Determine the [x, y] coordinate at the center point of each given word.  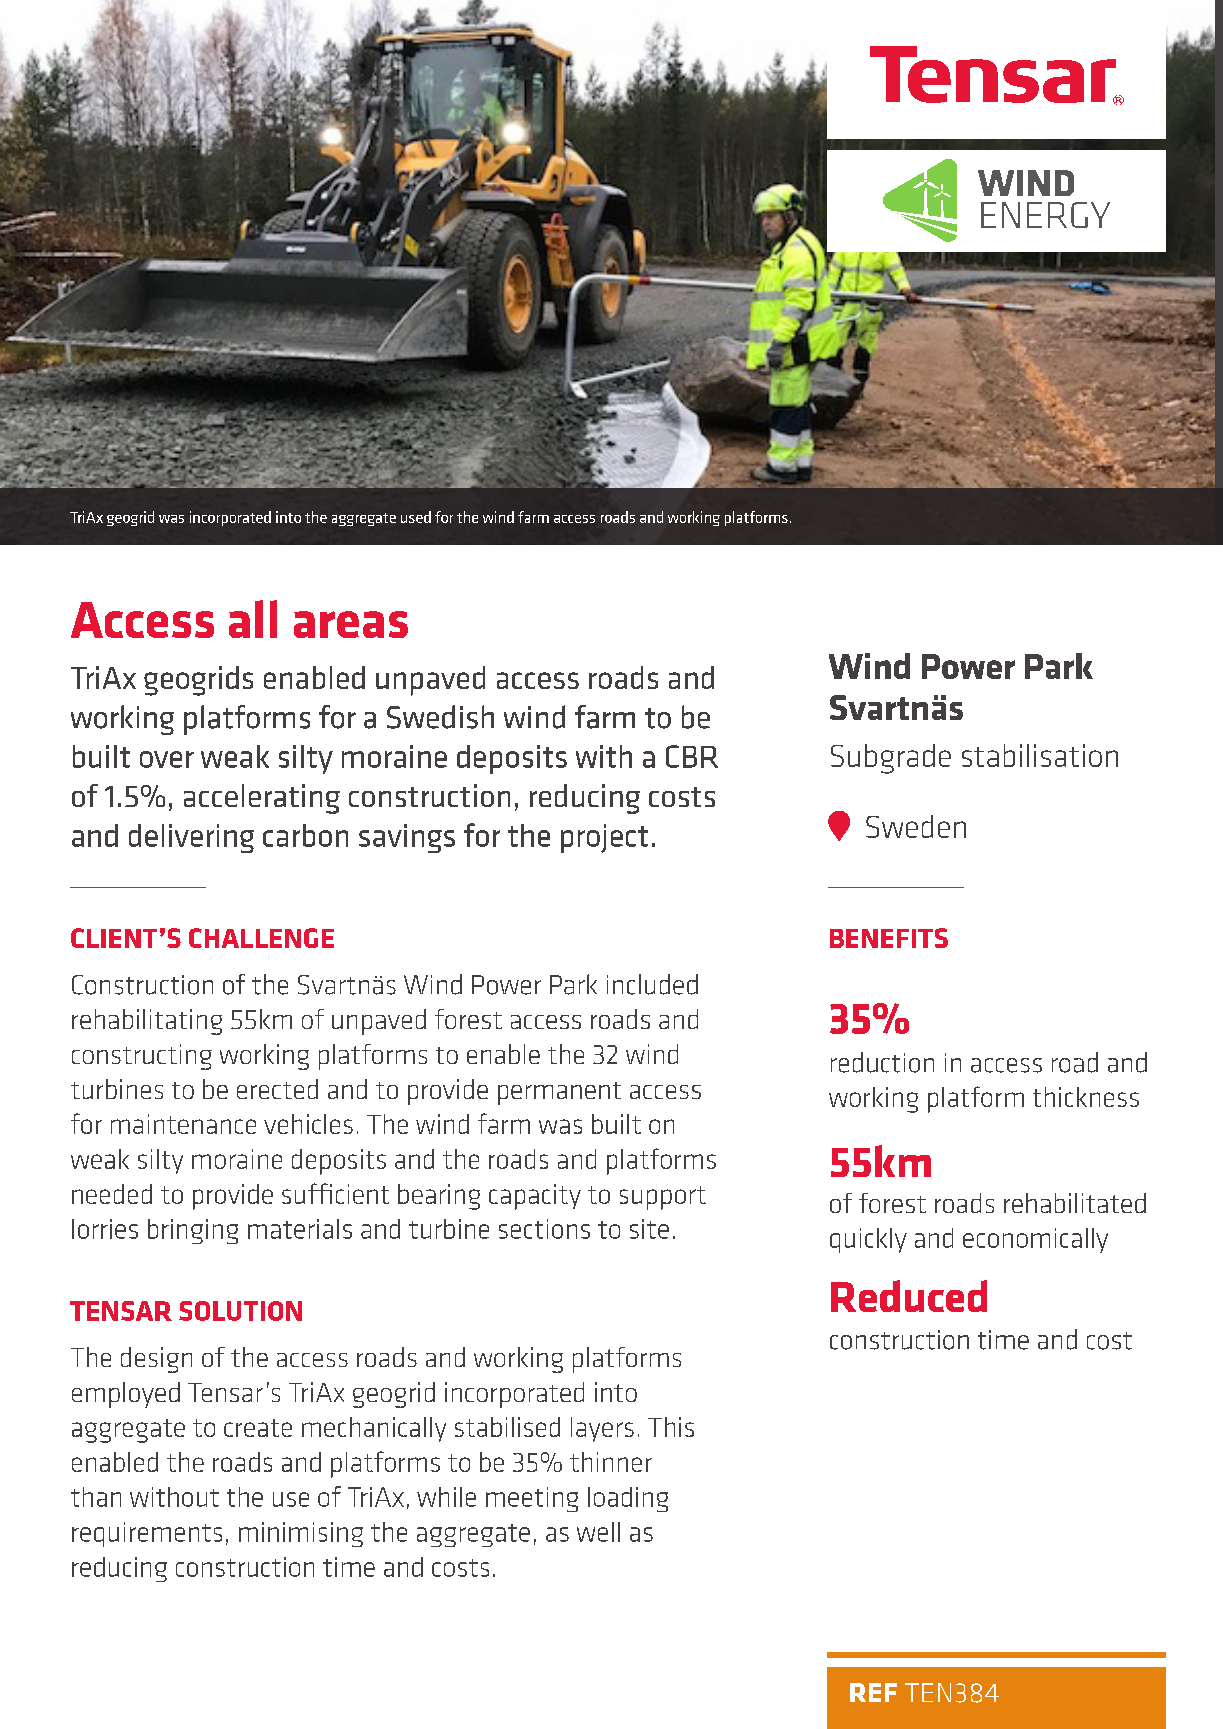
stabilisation [1040, 755]
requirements [147, 1534]
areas [351, 624]
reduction [882, 1062]
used [416, 517]
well [598, 1532]
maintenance [183, 1124]
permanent [559, 1093]
